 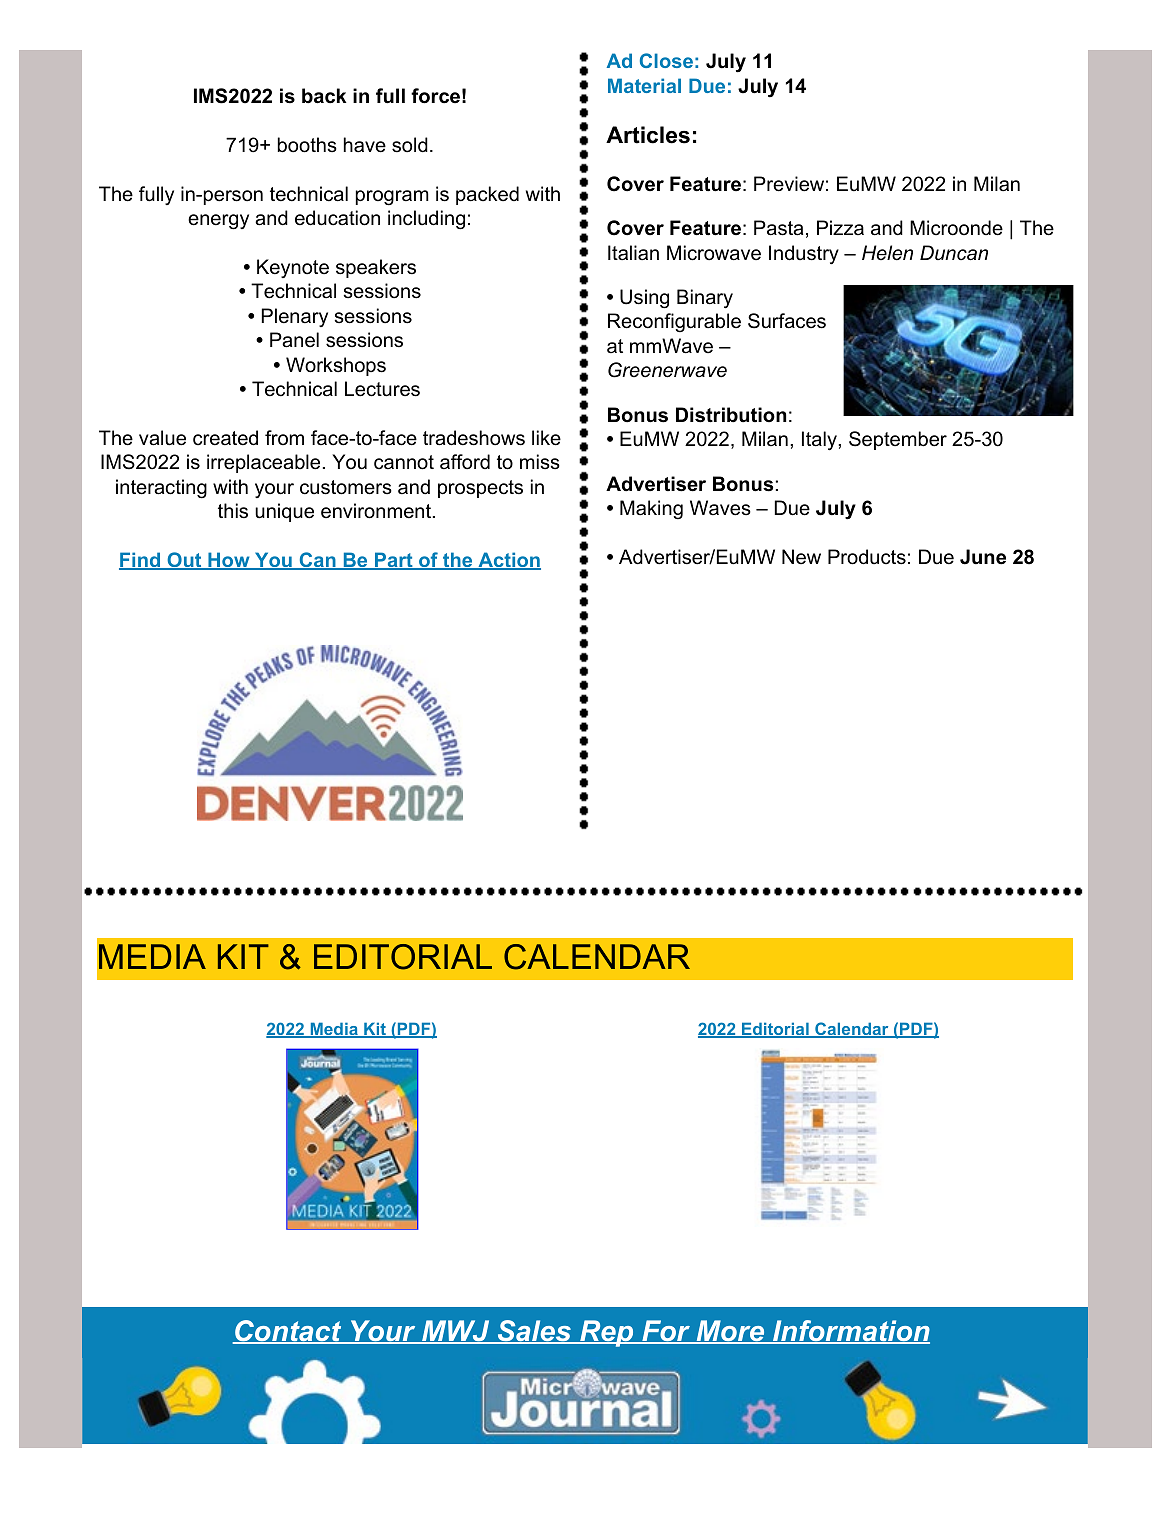 I want to click on Contact, so click(x=288, y=1332).
